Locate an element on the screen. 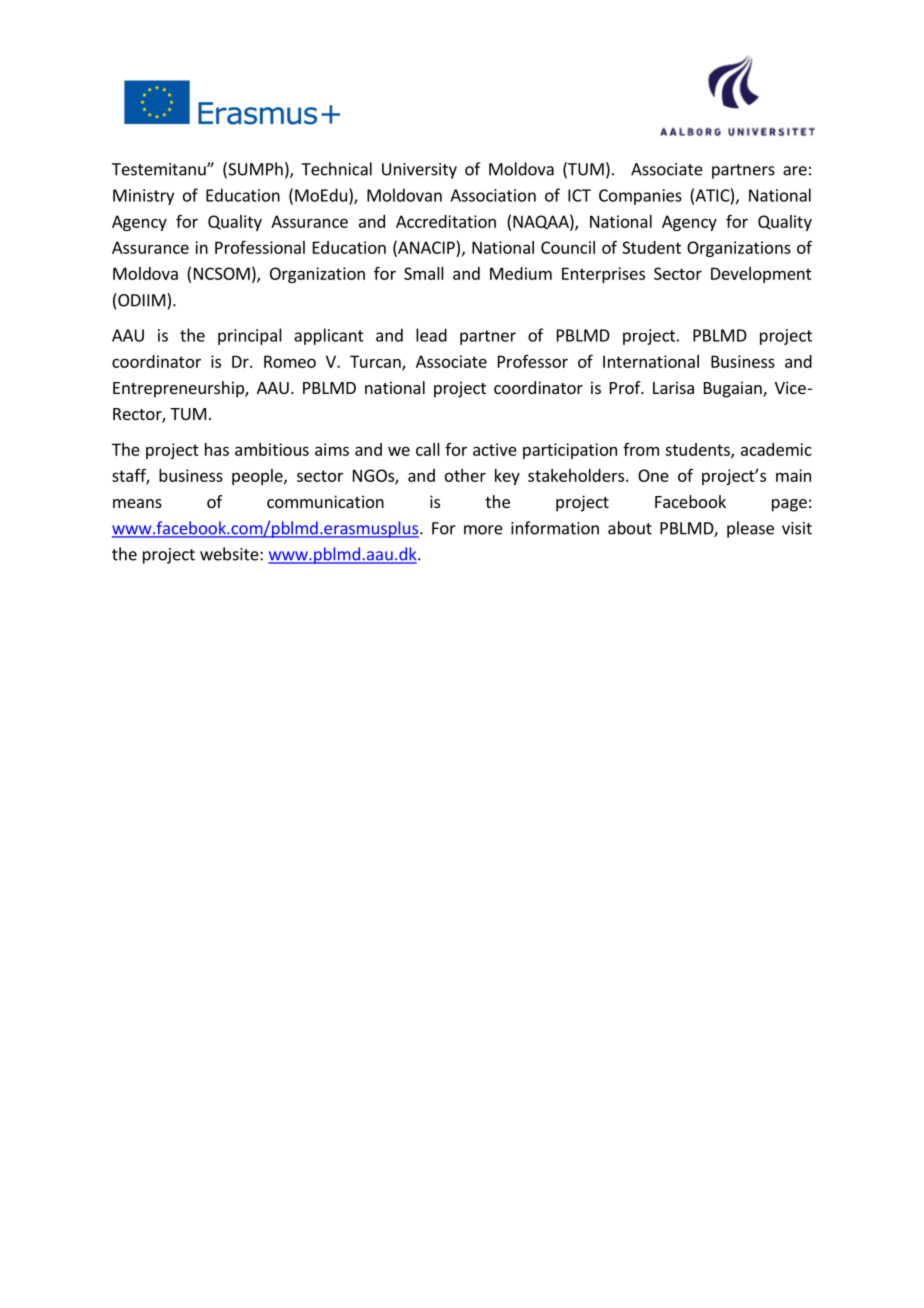 The height and width of the screenshot is (1308, 924). lead is located at coordinates (431, 335).
